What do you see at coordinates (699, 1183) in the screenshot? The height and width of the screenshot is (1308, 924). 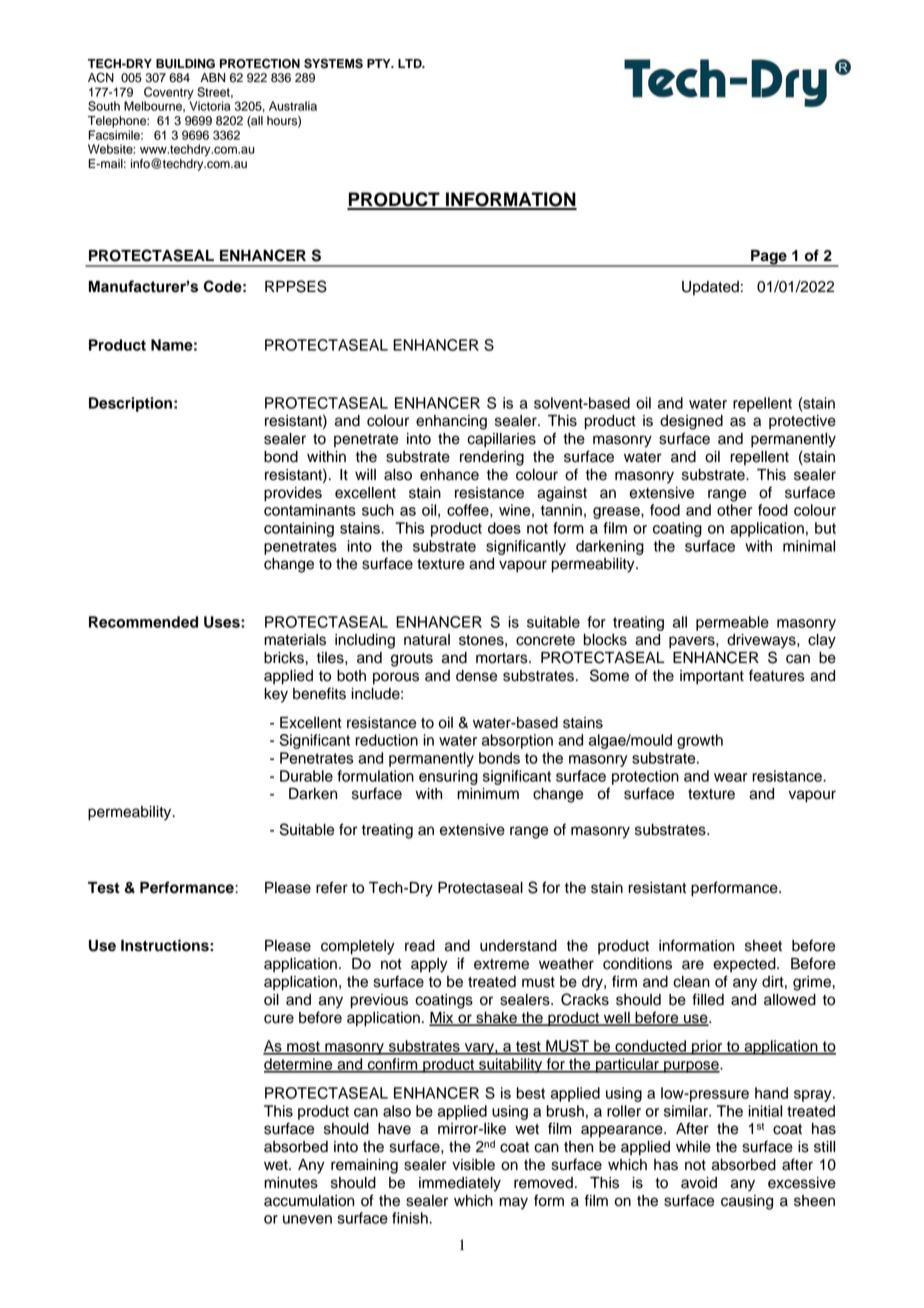 I see `avoid` at bounding box center [699, 1183].
